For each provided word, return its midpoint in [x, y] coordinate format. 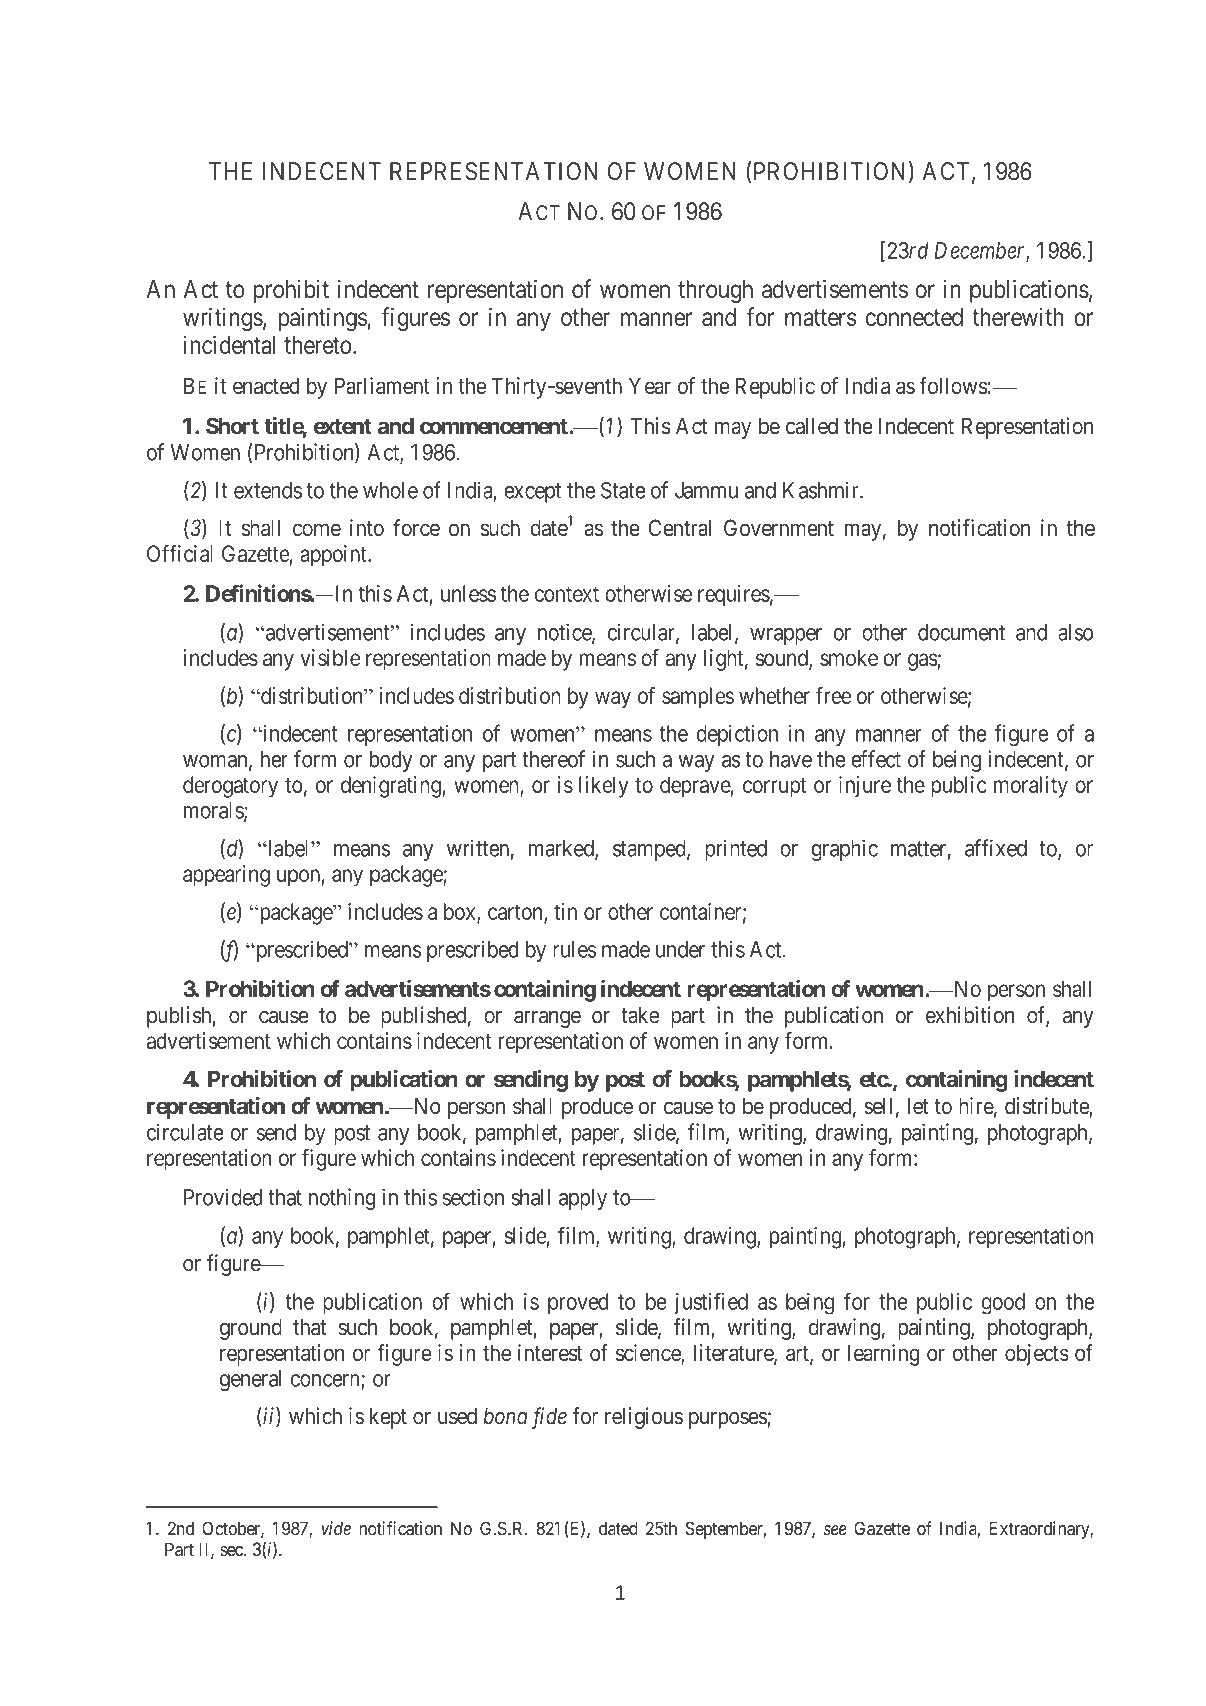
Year [650, 385]
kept [388, 1418]
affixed [996, 848]
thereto [317, 345]
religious [644, 1418]
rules [575, 949]
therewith [1017, 316]
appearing [226, 876]
